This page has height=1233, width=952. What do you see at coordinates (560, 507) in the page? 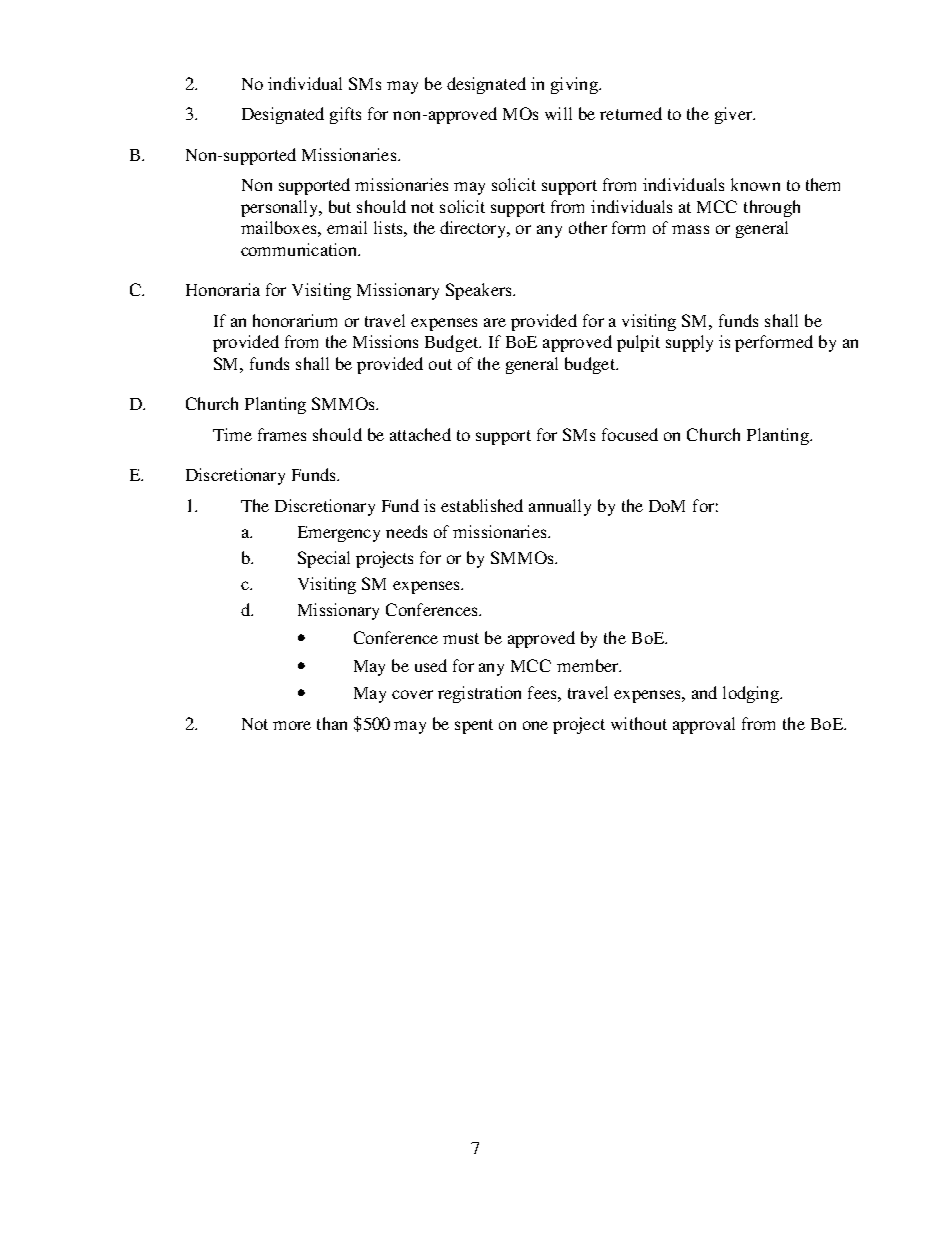
I see `annually` at bounding box center [560, 507].
